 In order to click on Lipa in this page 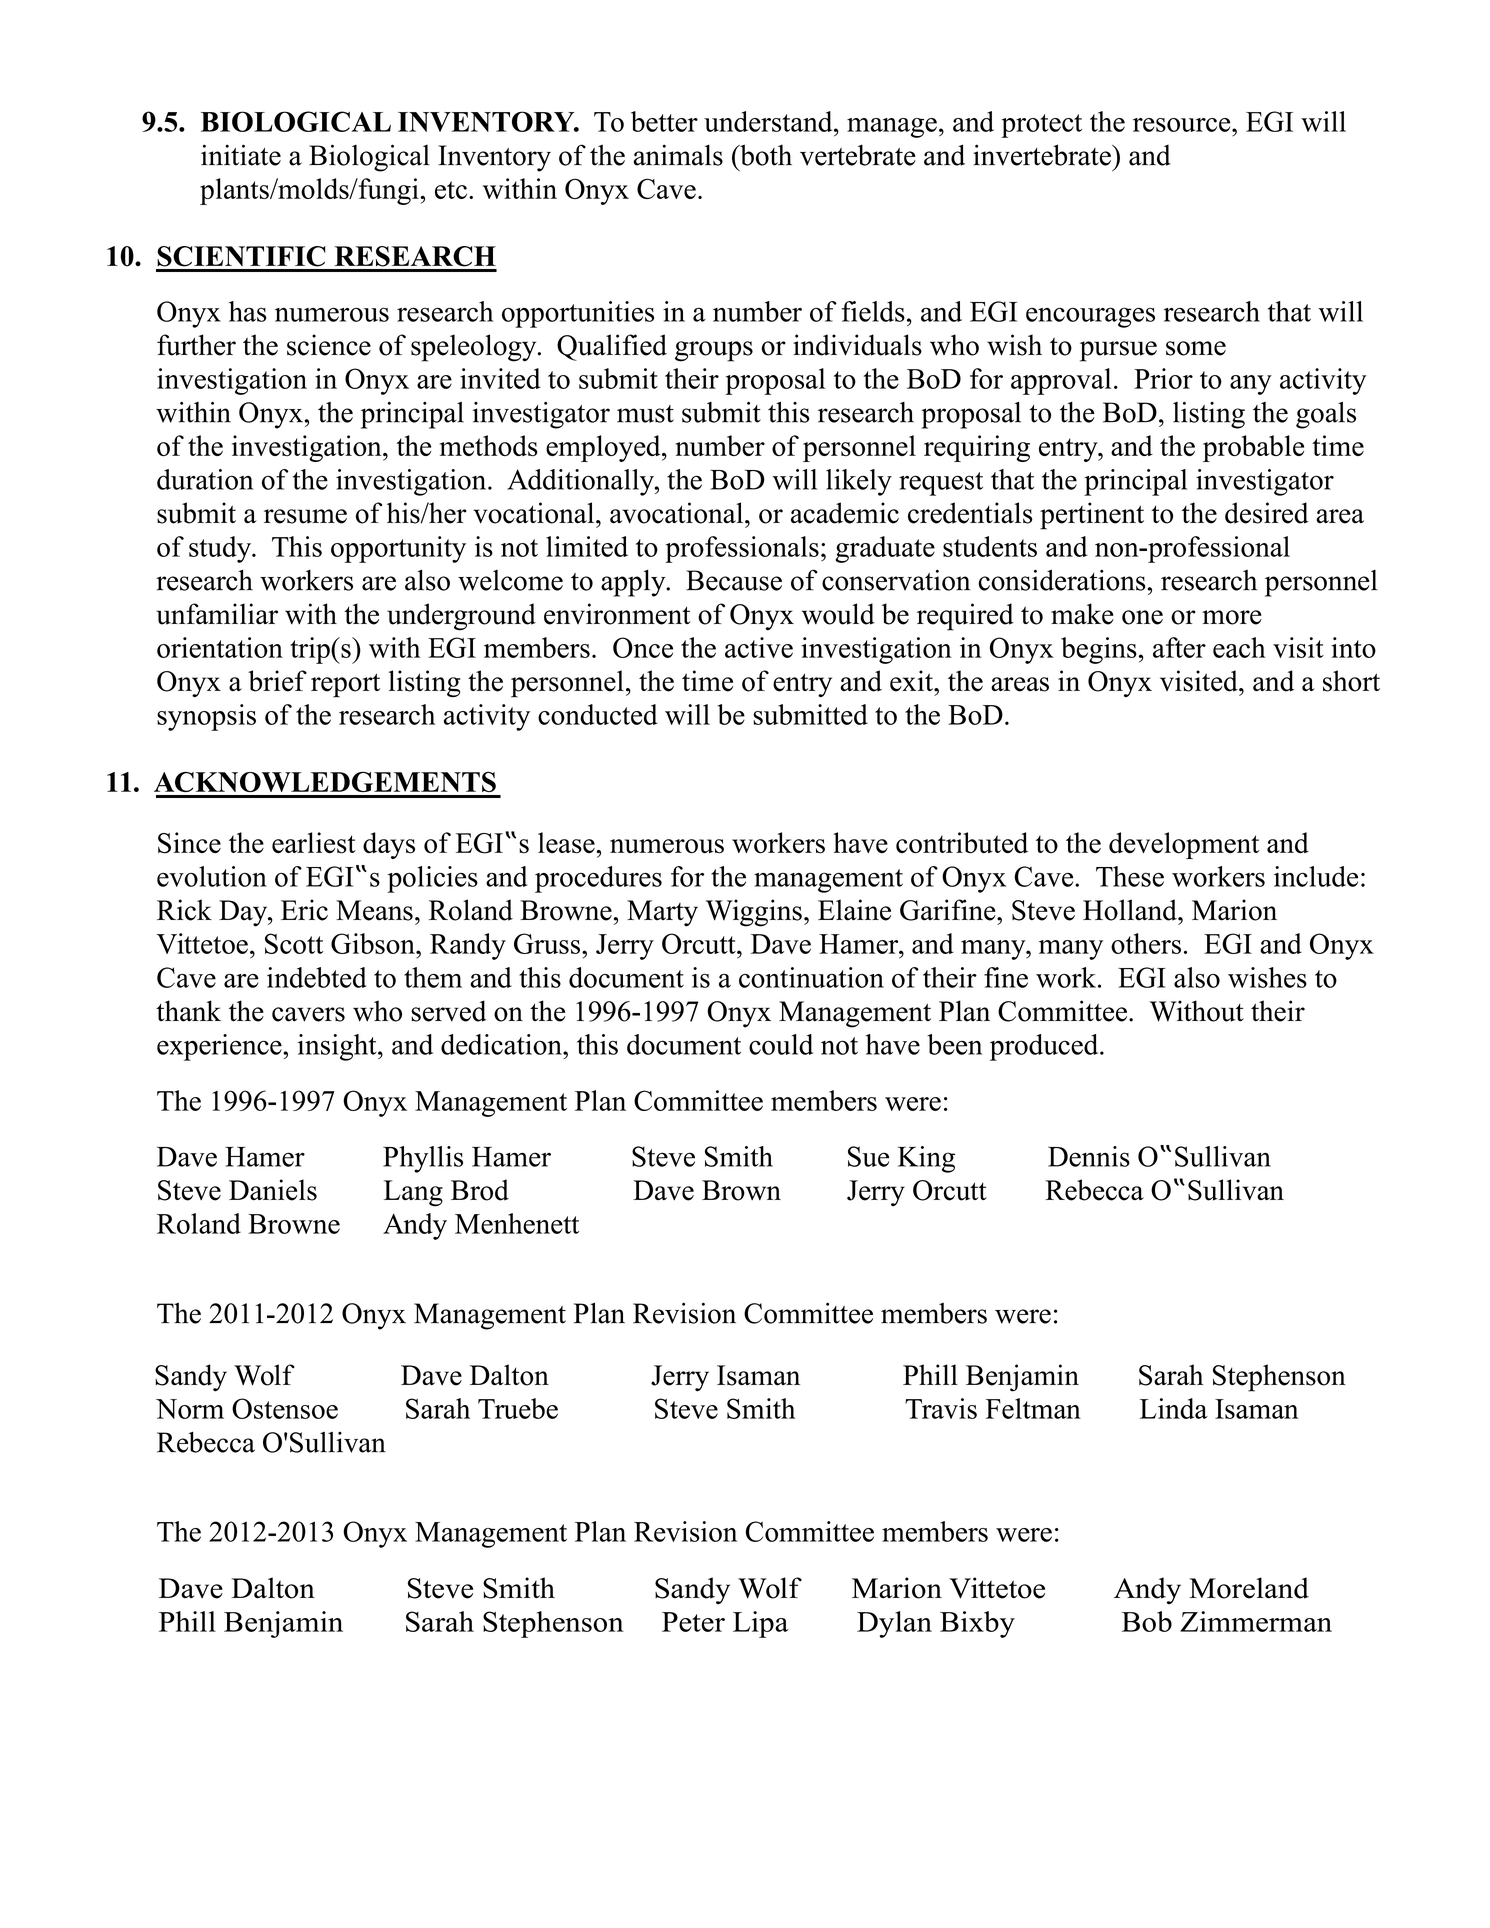, I will do `click(761, 1624)`.
